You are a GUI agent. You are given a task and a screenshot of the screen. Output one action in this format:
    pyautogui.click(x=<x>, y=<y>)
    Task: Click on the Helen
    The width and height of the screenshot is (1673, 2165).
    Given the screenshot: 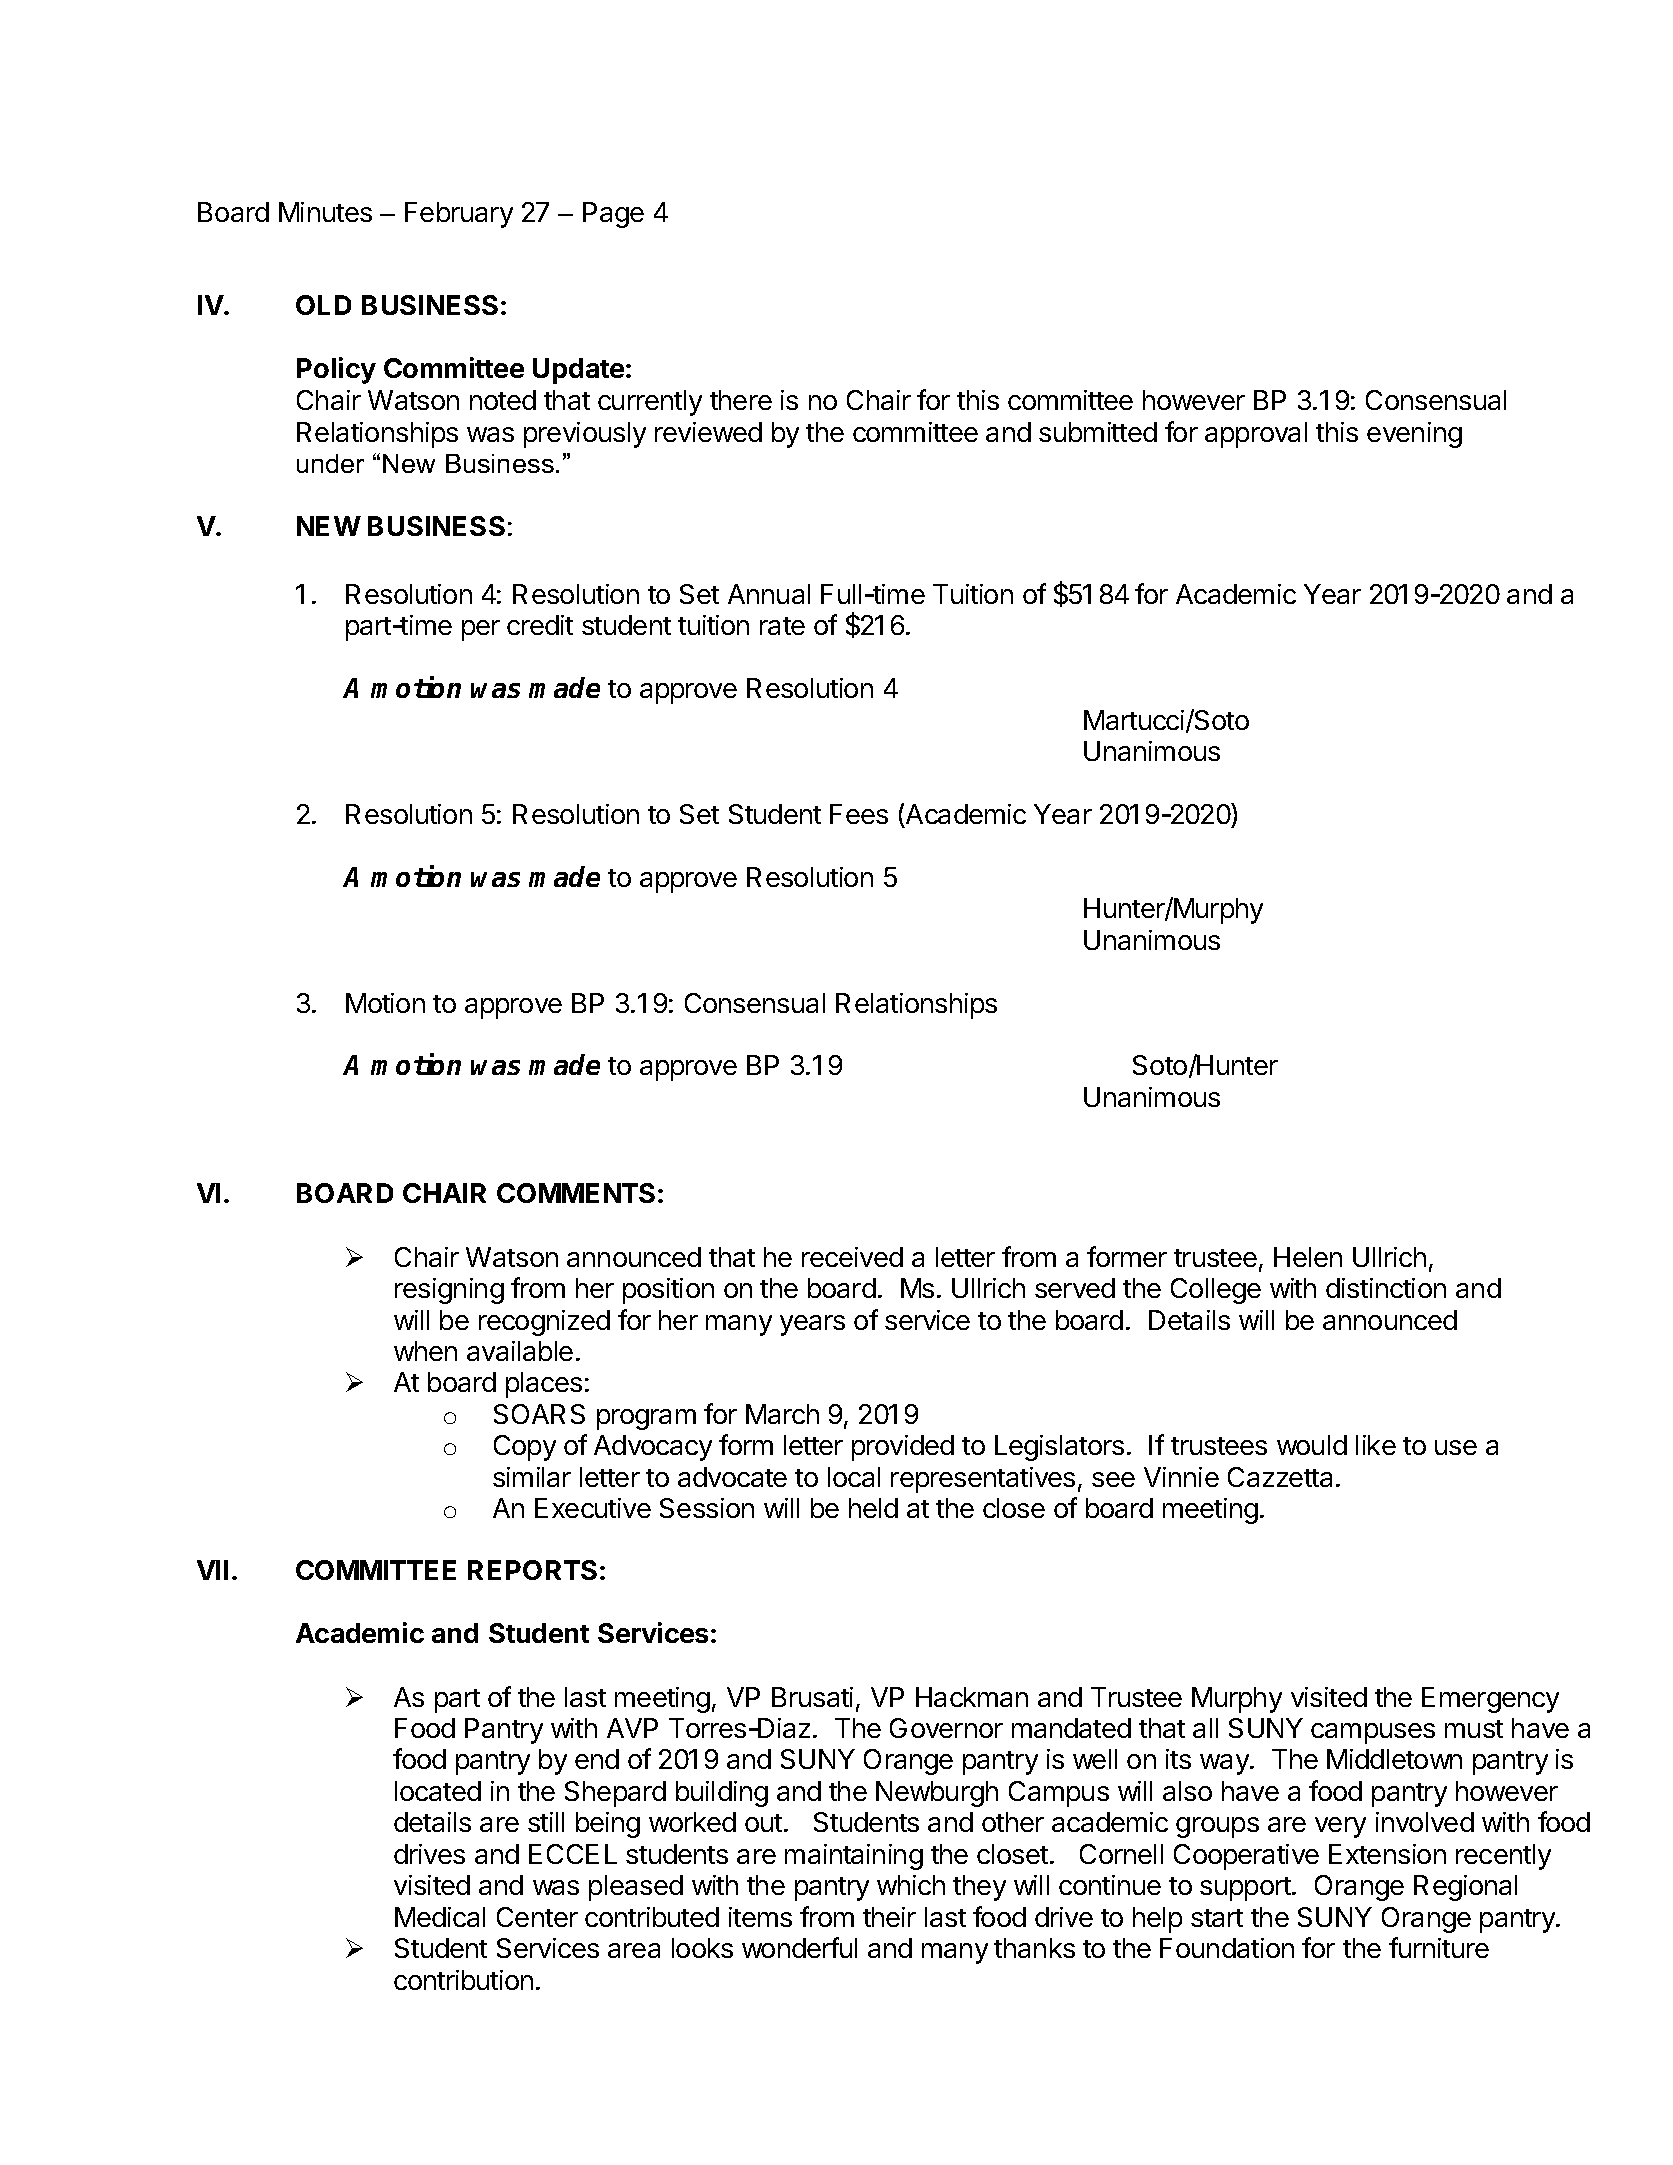 What is the action you would take?
    pyautogui.click(x=1308, y=1257)
